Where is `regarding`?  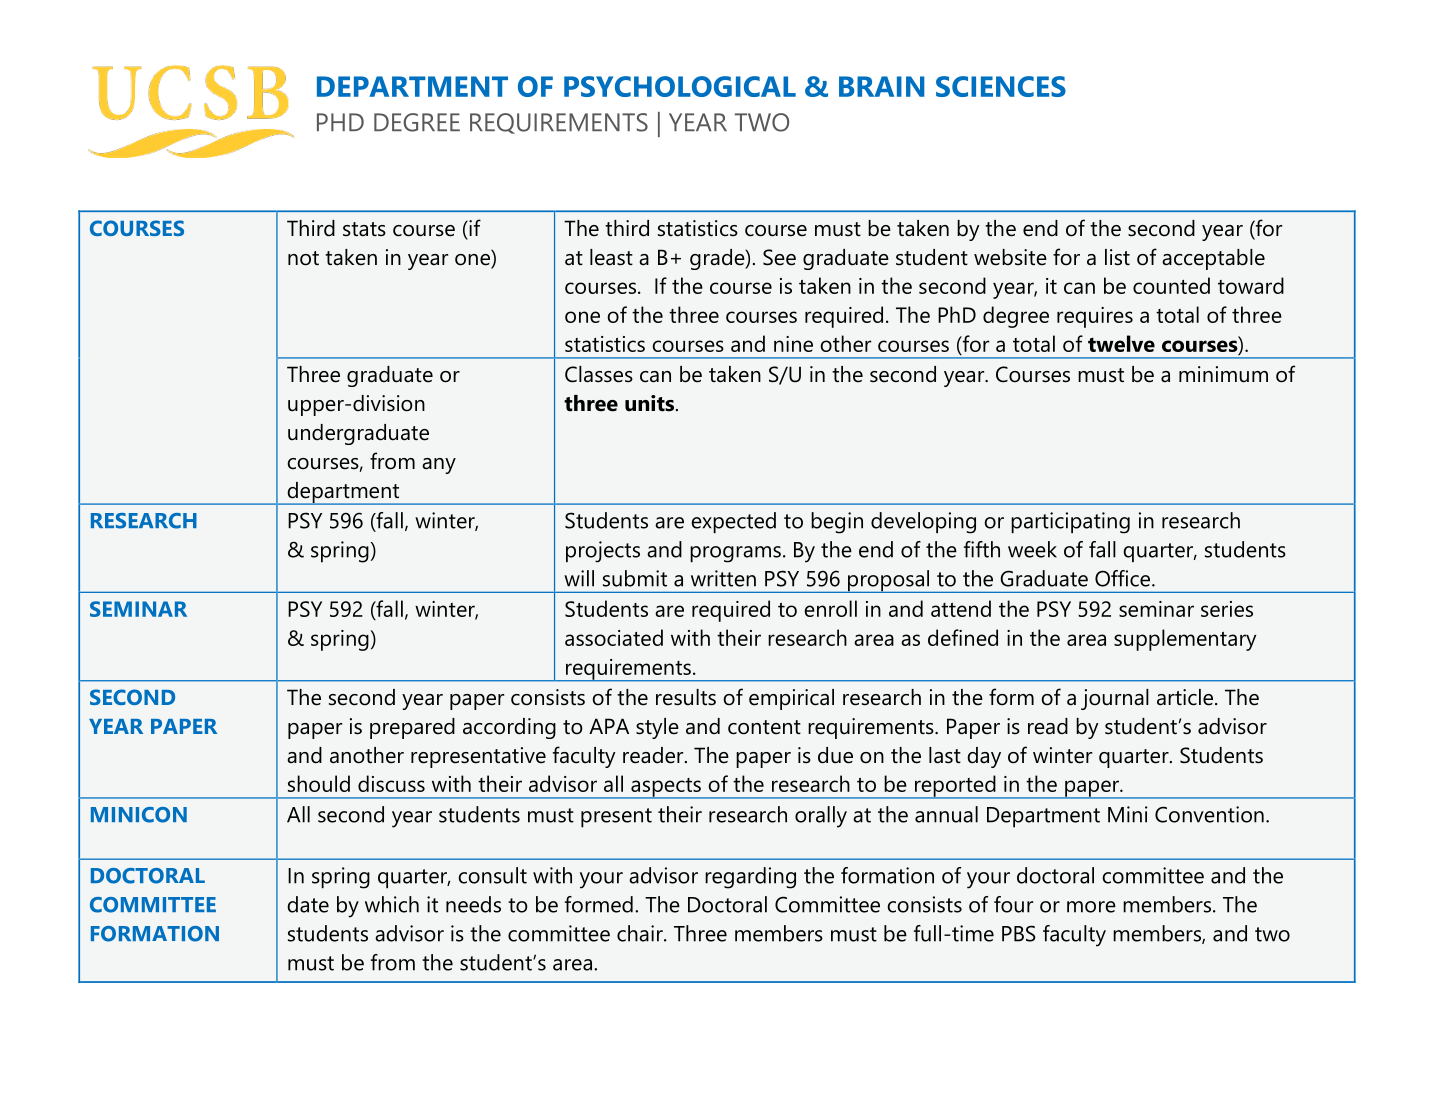 regarding is located at coordinates (750, 878).
